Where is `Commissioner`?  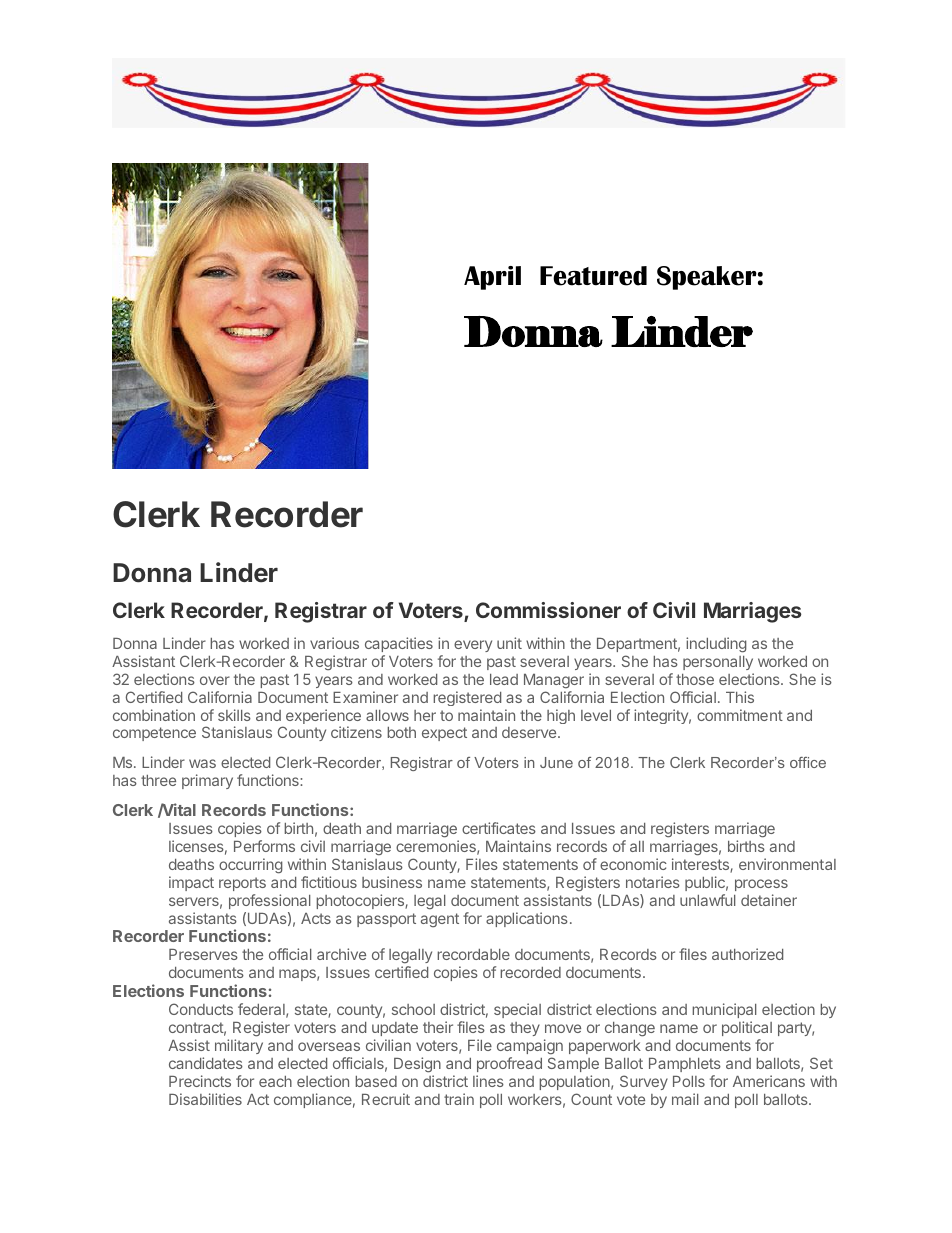
Commissioner is located at coordinates (548, 610).
